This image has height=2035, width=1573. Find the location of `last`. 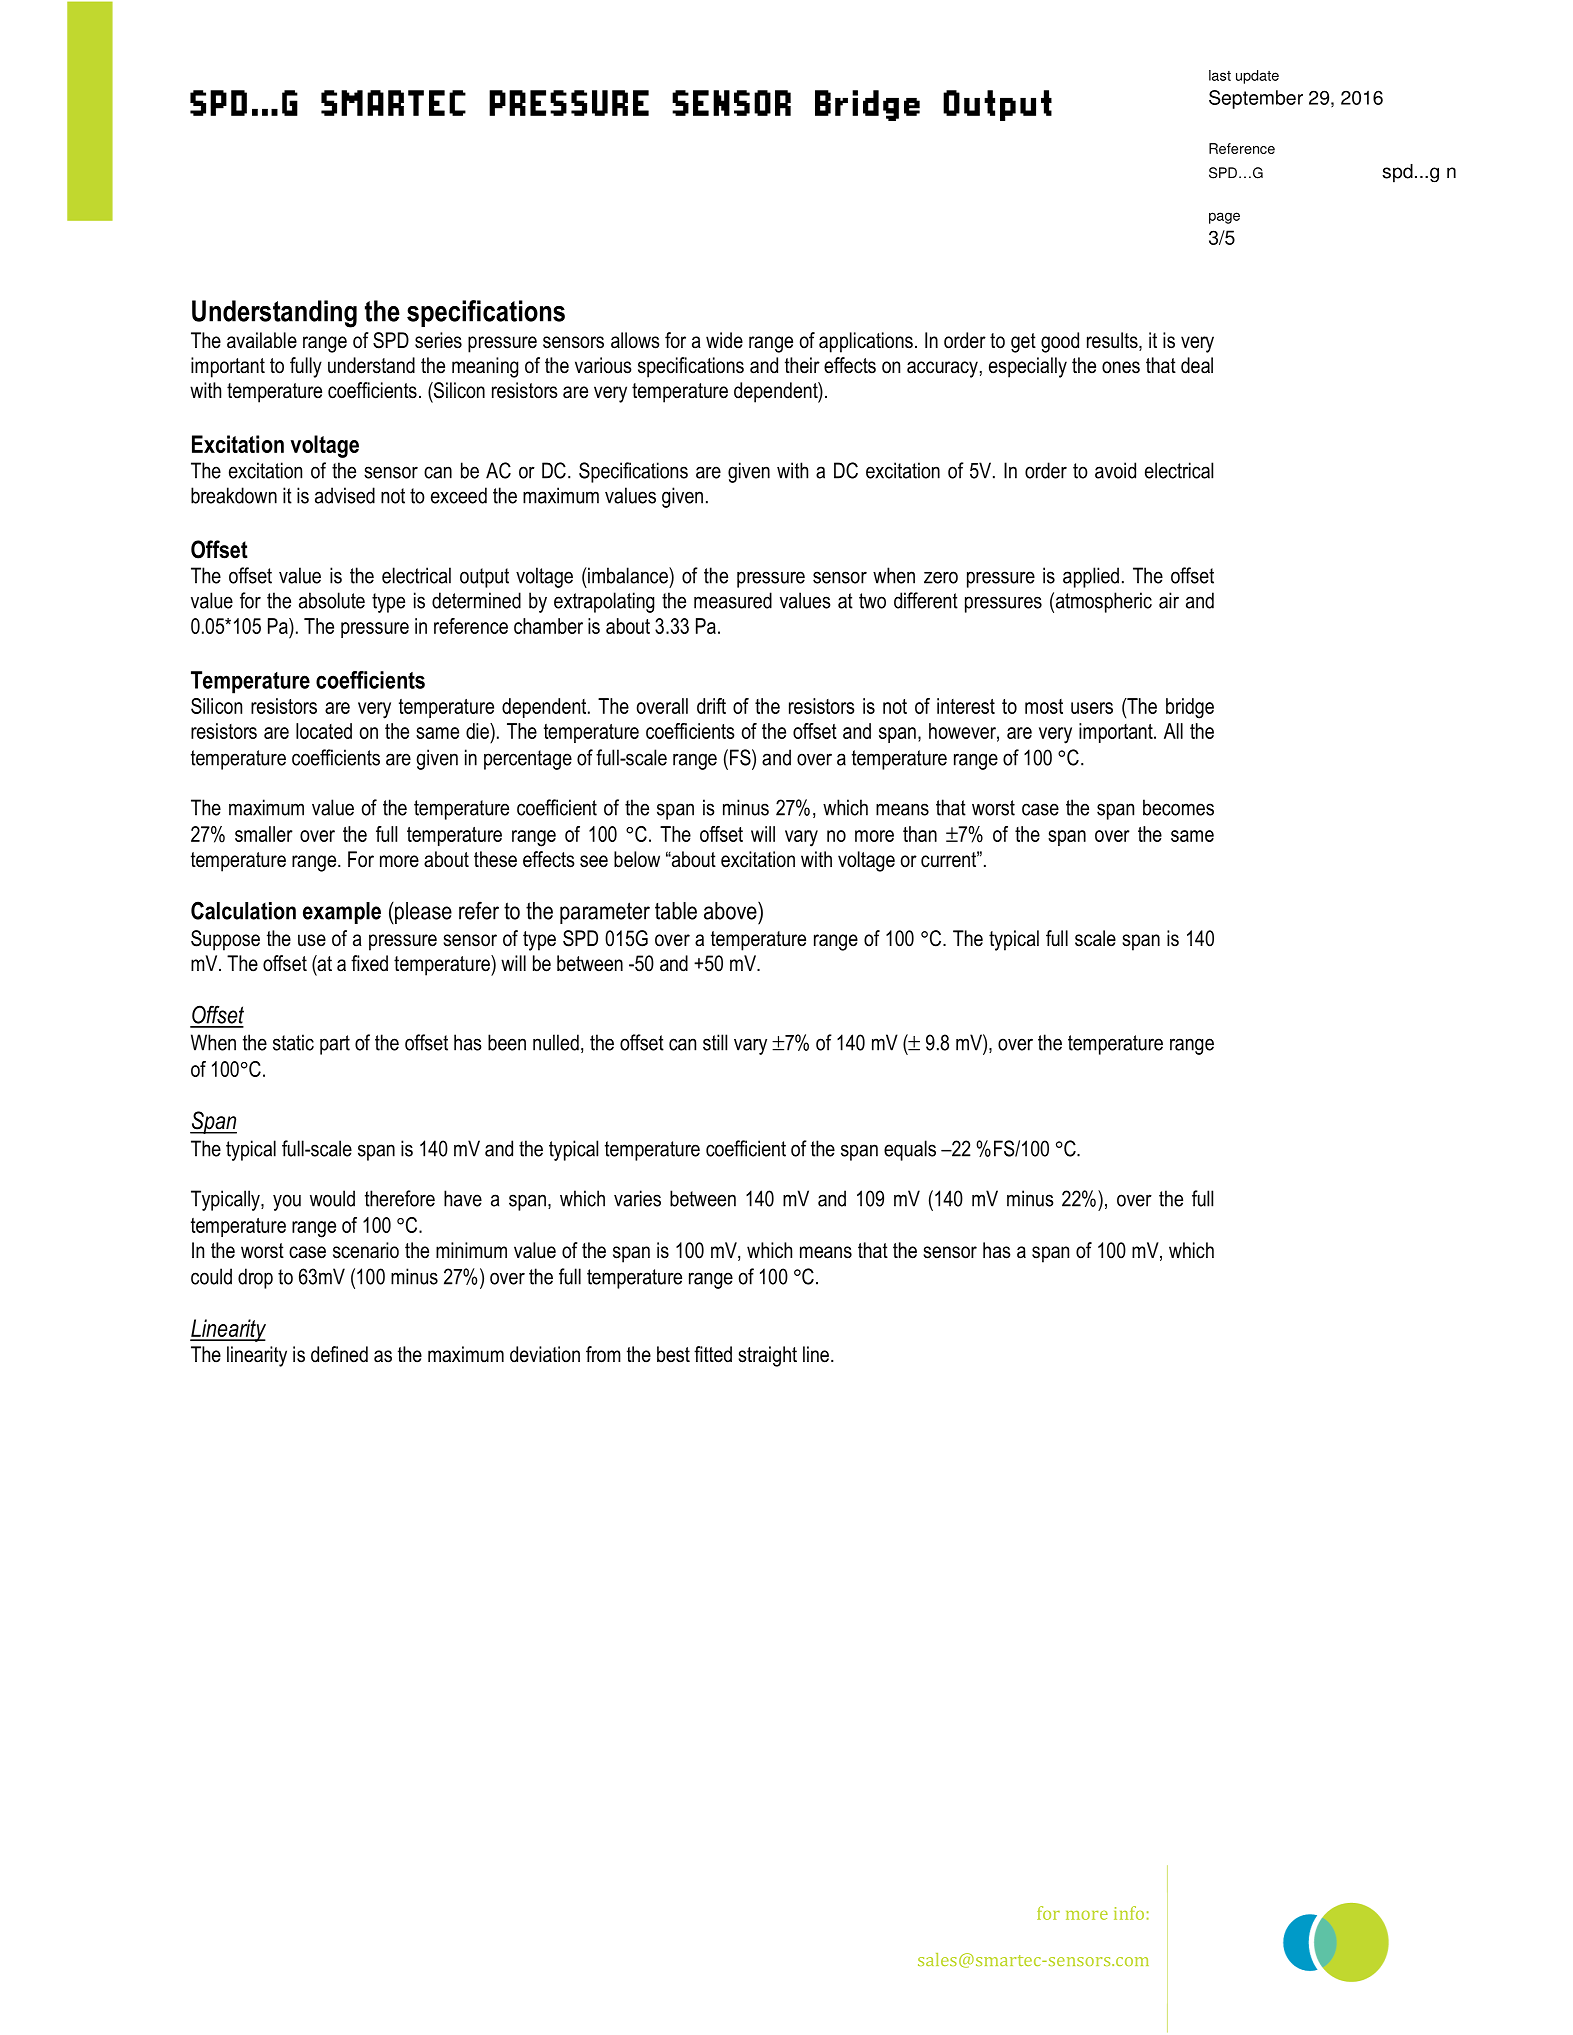

last is located at coordinates (1220, 75).
